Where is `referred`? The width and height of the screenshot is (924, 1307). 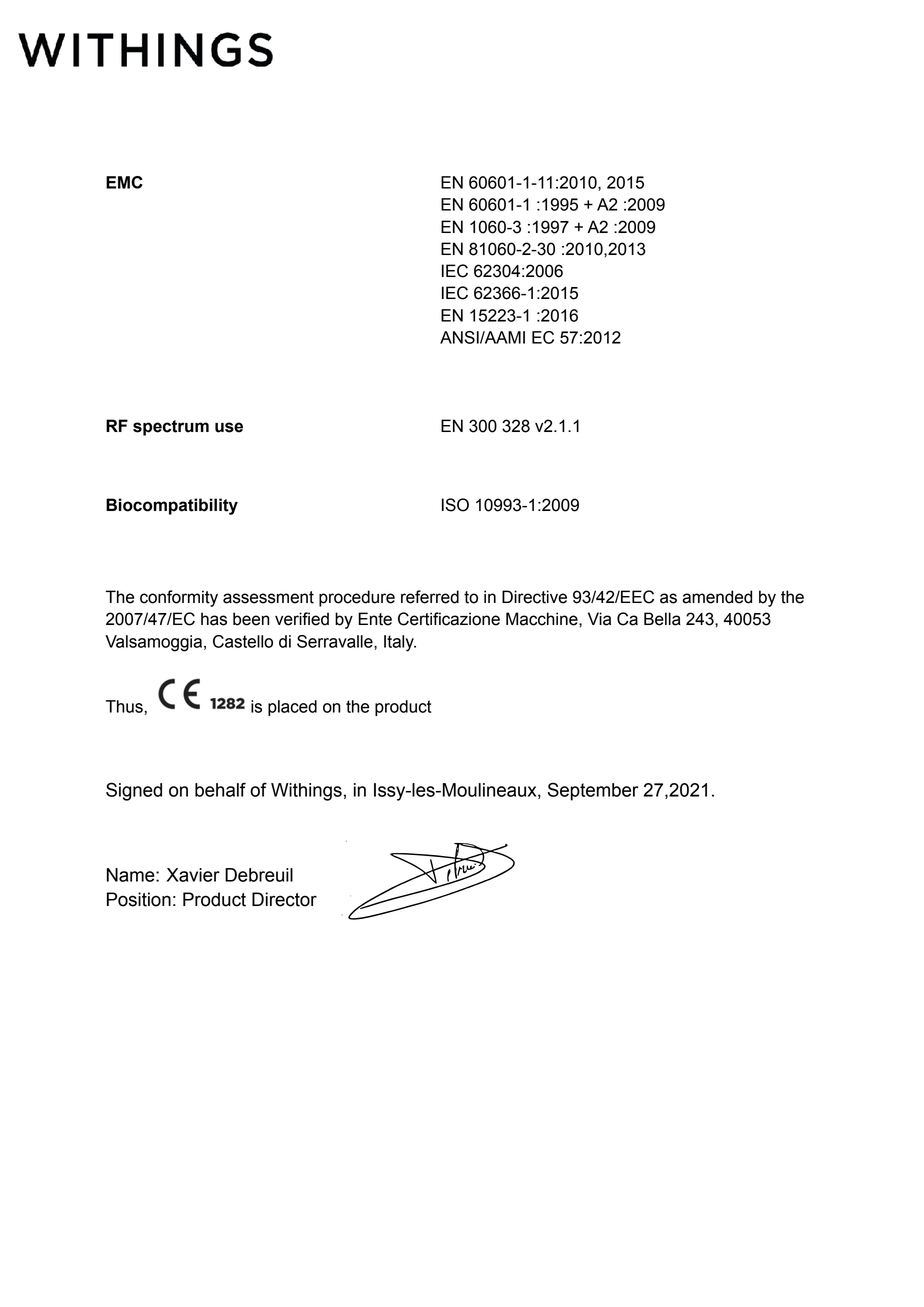 referred is located at coordinates (430, 597).
